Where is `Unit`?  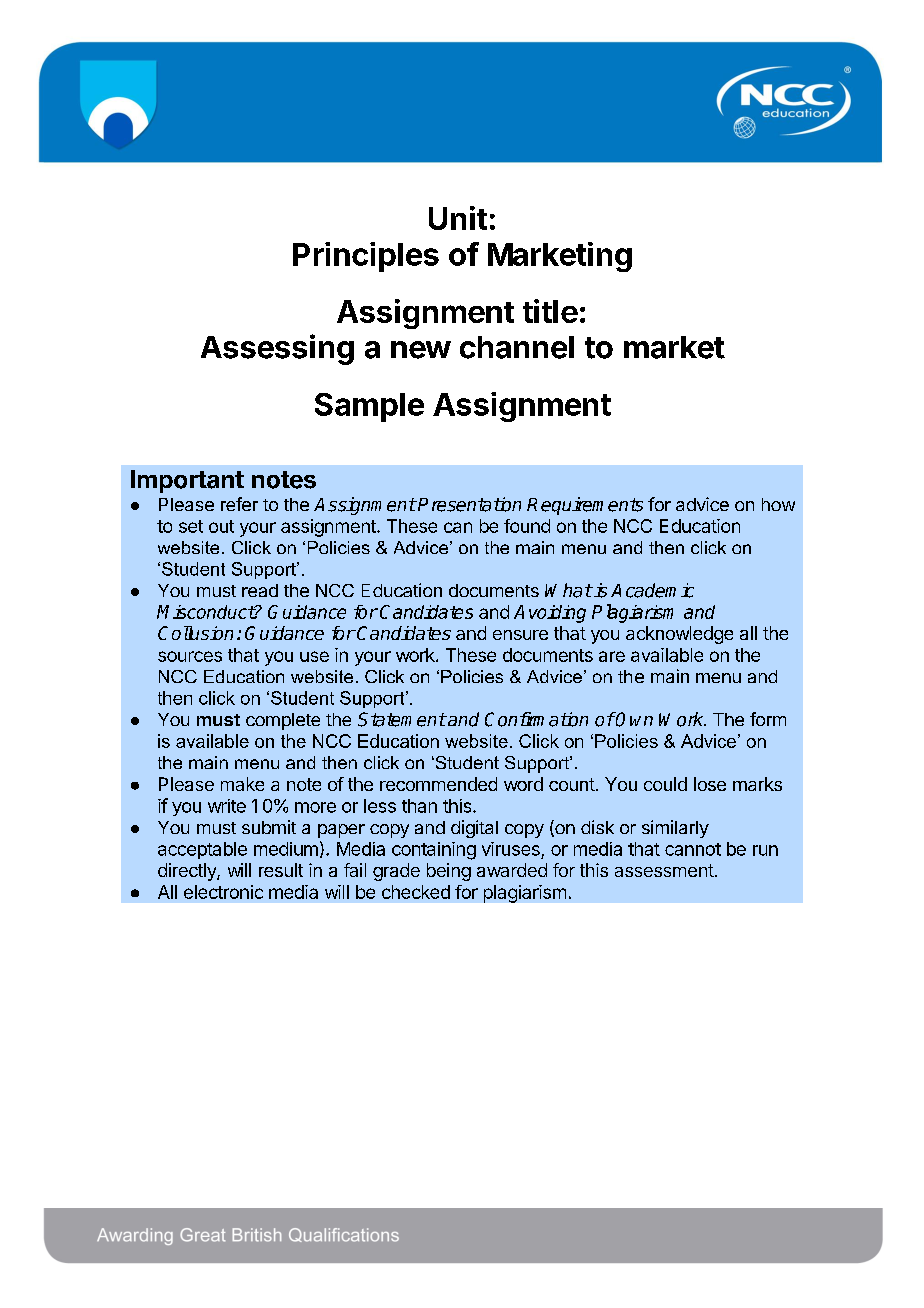 Unit is located at coordinates (458, 218).
